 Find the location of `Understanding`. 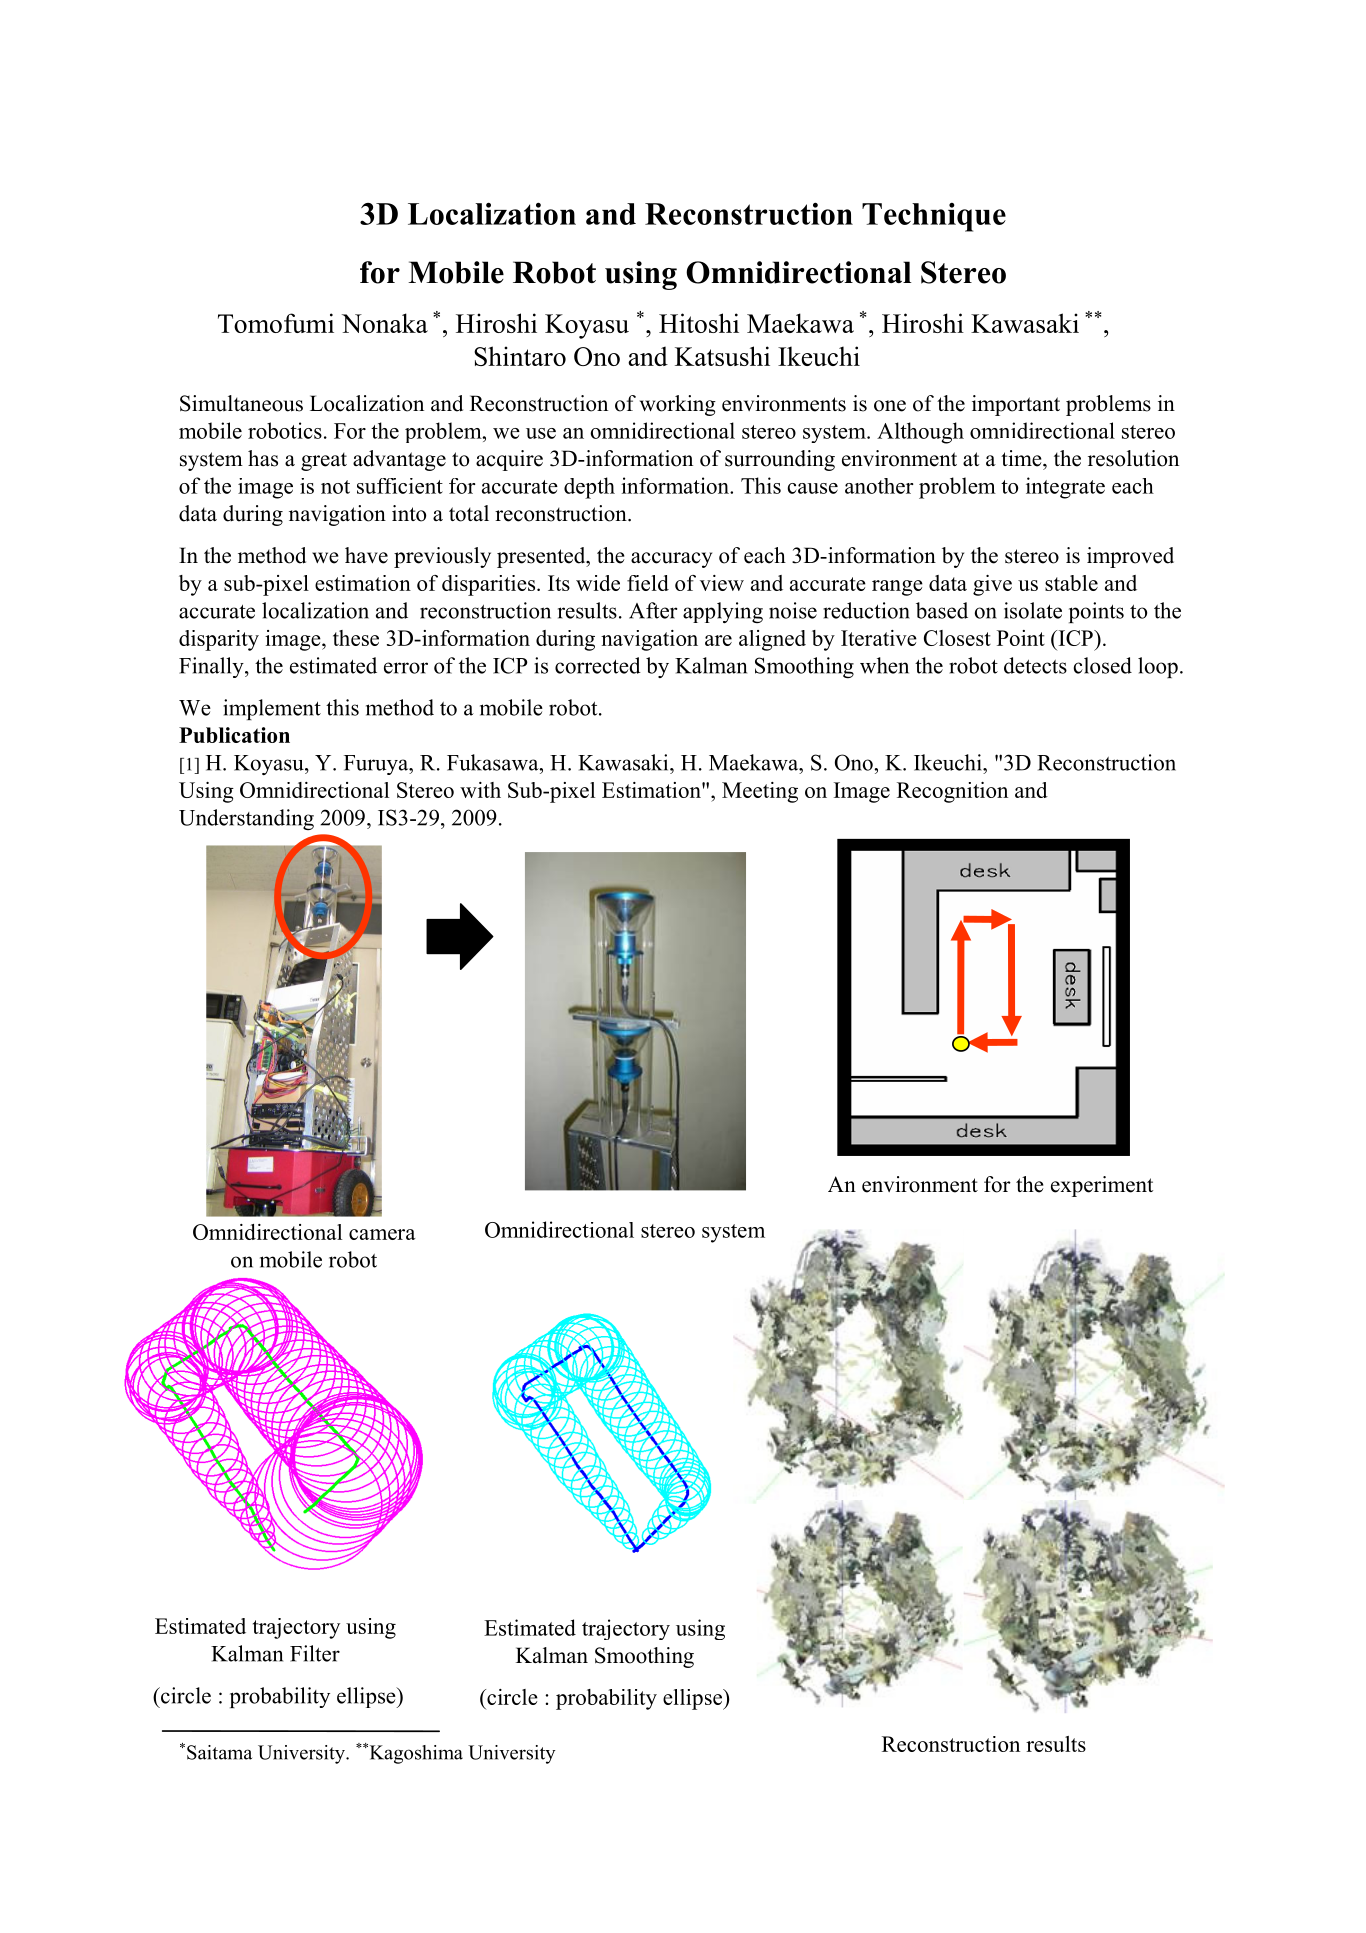

Understanding is located at coordinates (246, 819).
